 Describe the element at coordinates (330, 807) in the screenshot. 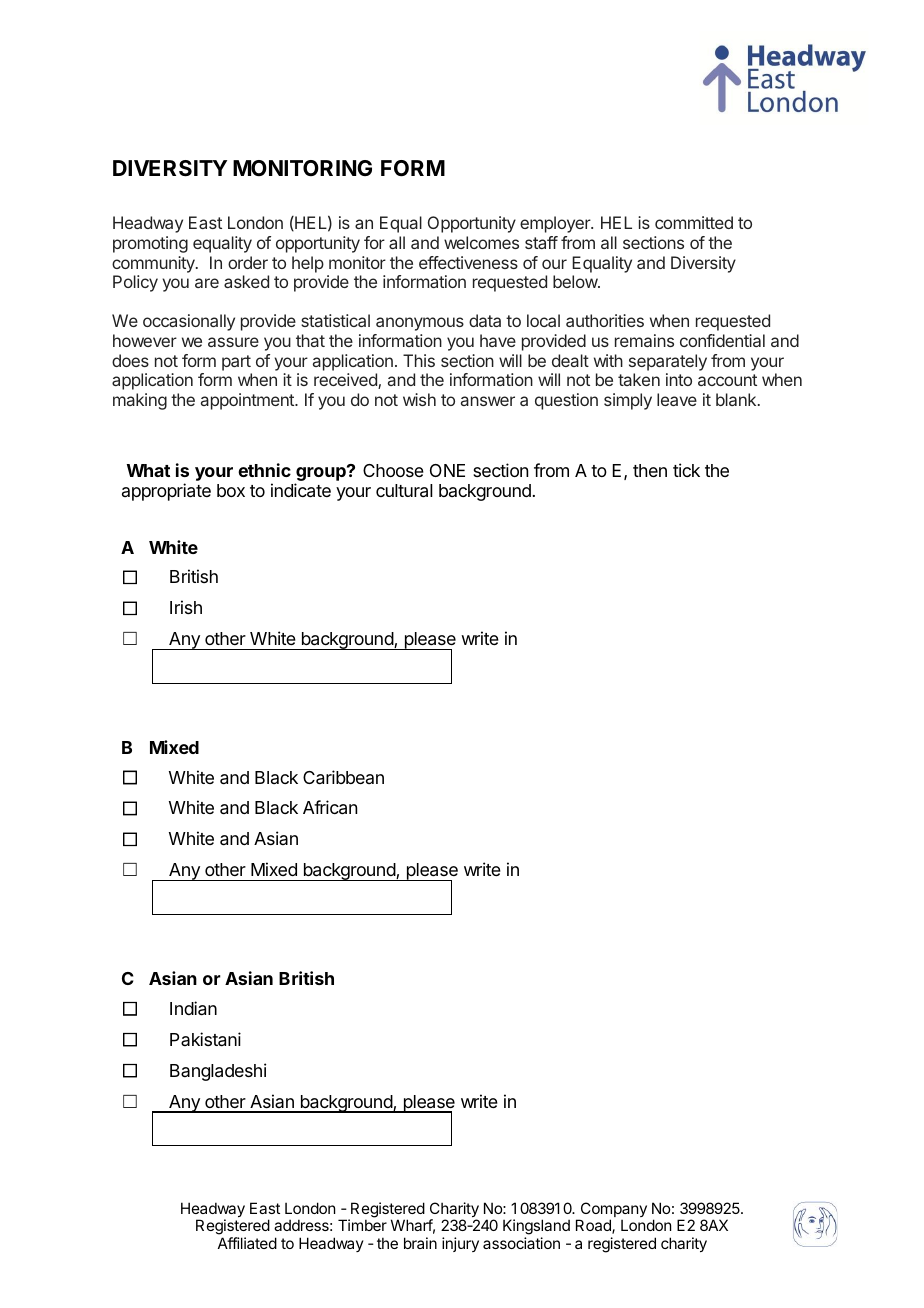

I see `African` at that location.
